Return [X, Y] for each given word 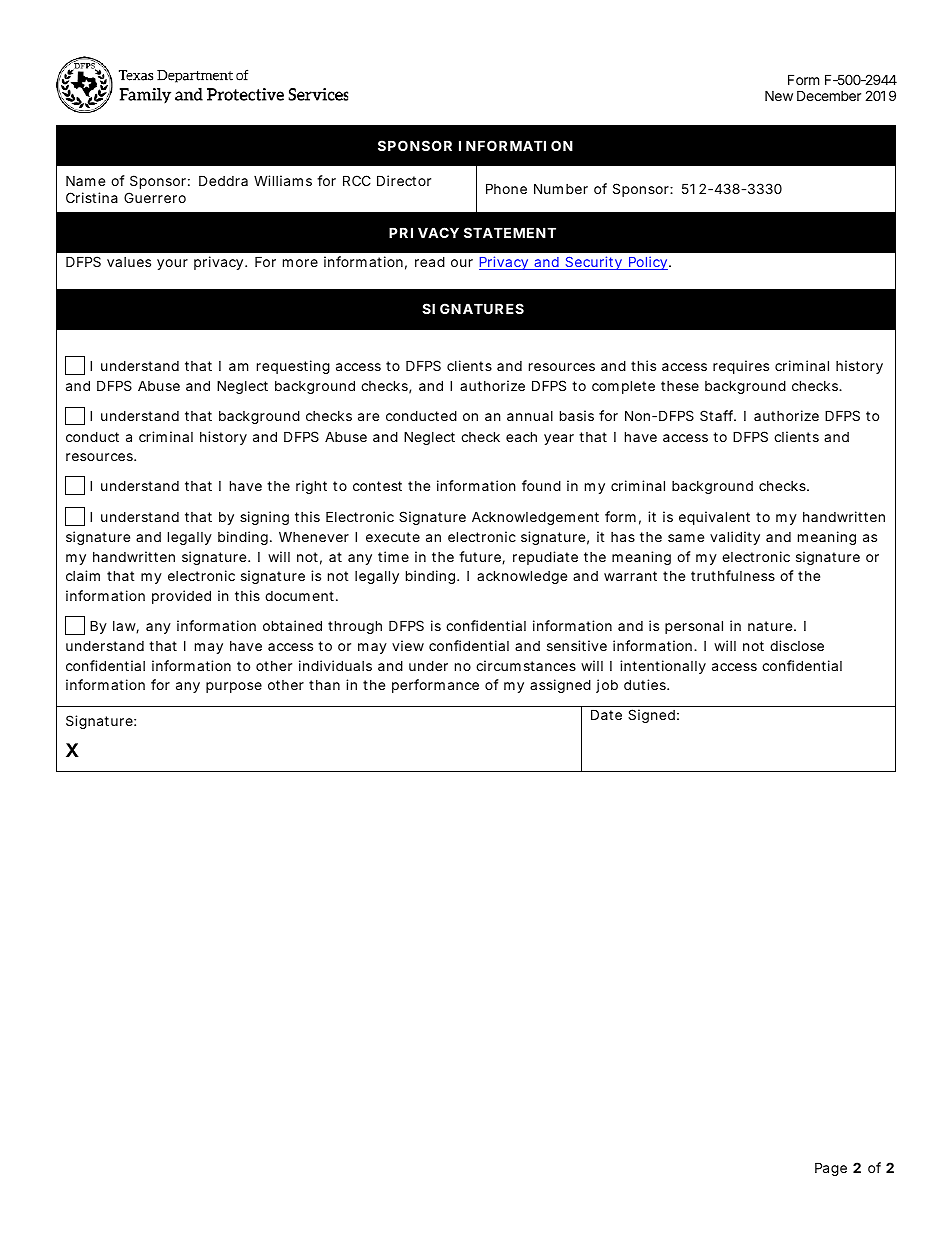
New [779, 95]
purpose [234, 687]
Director [404, 180]
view [408, 645]
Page [831, 1169]
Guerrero [155, 197]
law [126, 627]
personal [694, 627]
